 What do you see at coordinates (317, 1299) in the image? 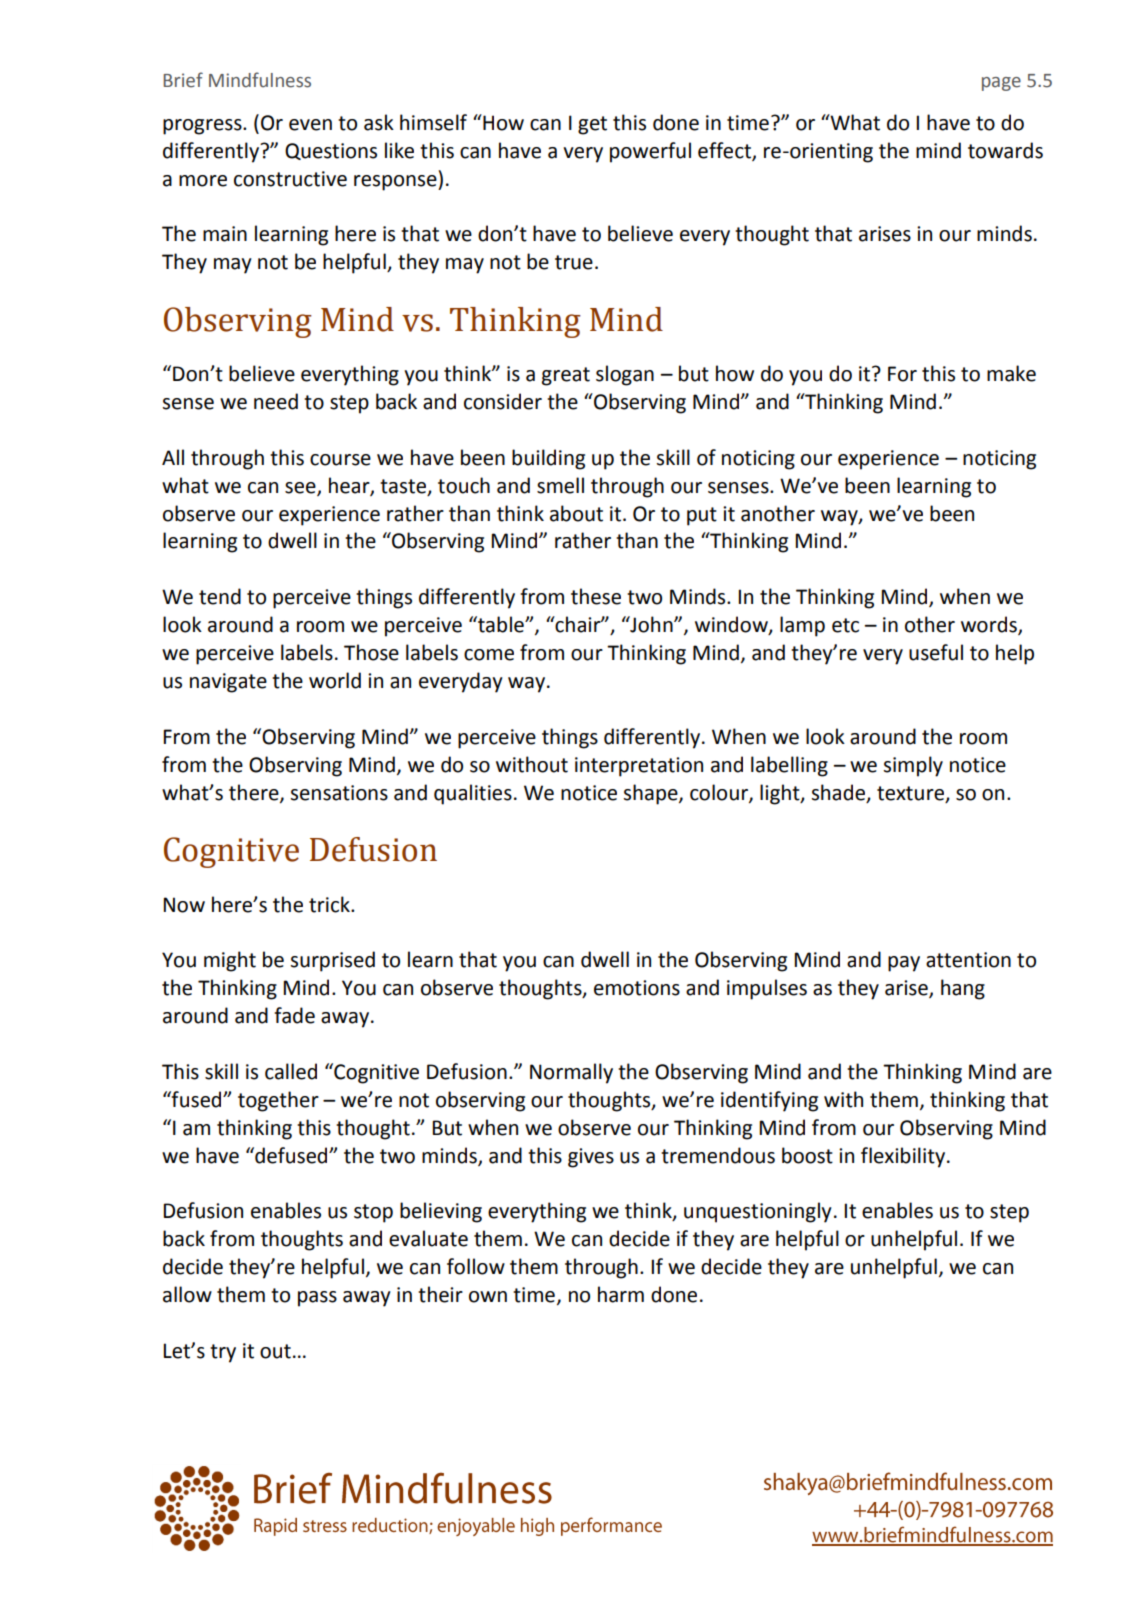
I see `pass` at bounding box center [317, 1299].
